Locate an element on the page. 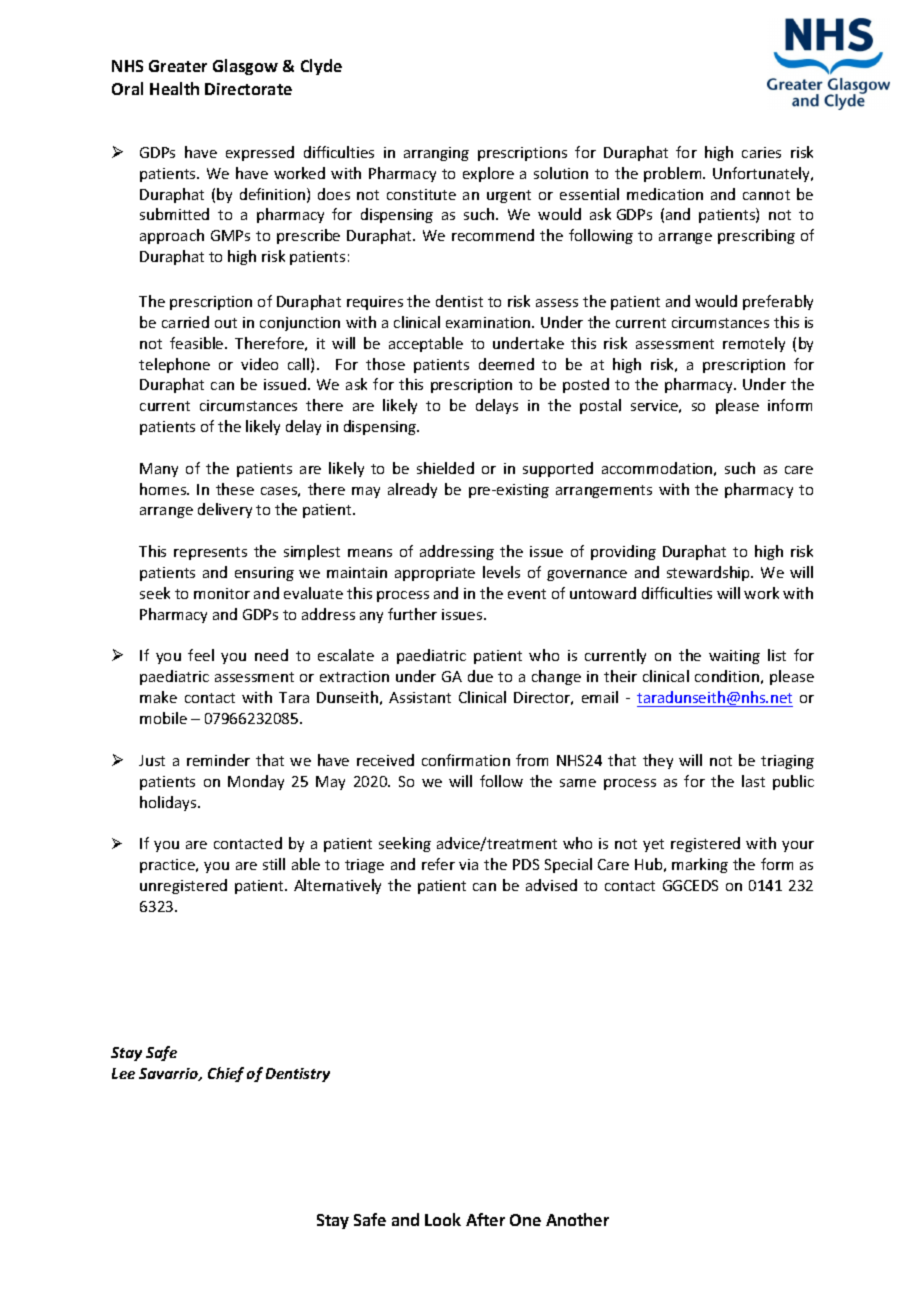  stewardship is located at coordinates (710, 573).
